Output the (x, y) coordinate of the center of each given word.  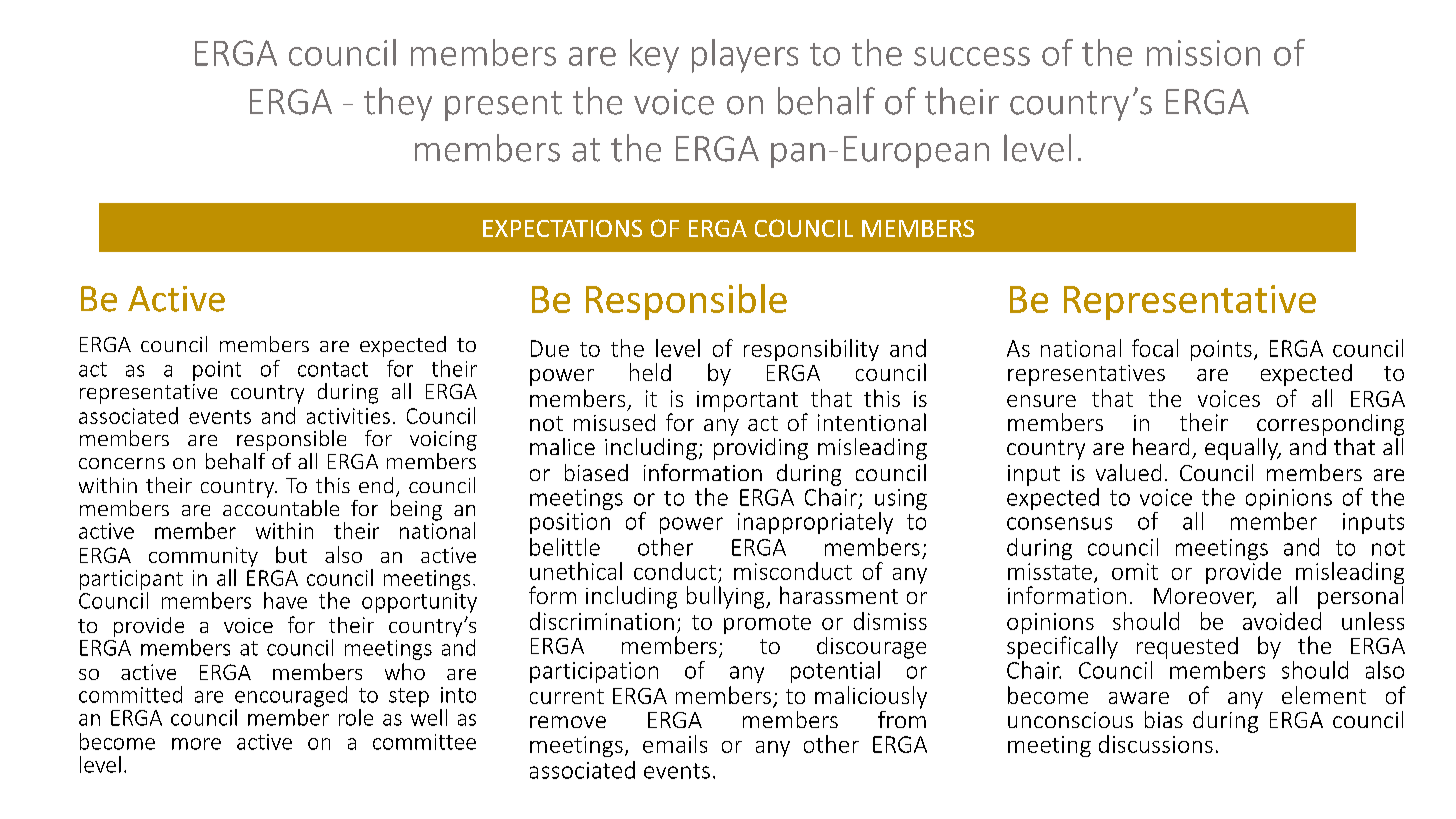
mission (1203, 53)
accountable (281, 506)
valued (1128, 472)
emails (675, 744)
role (356, 717)
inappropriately (815, 523)
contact (333, 369)
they (398, 104)
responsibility (811, 350)
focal (1155, 348)
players (745, 56)
